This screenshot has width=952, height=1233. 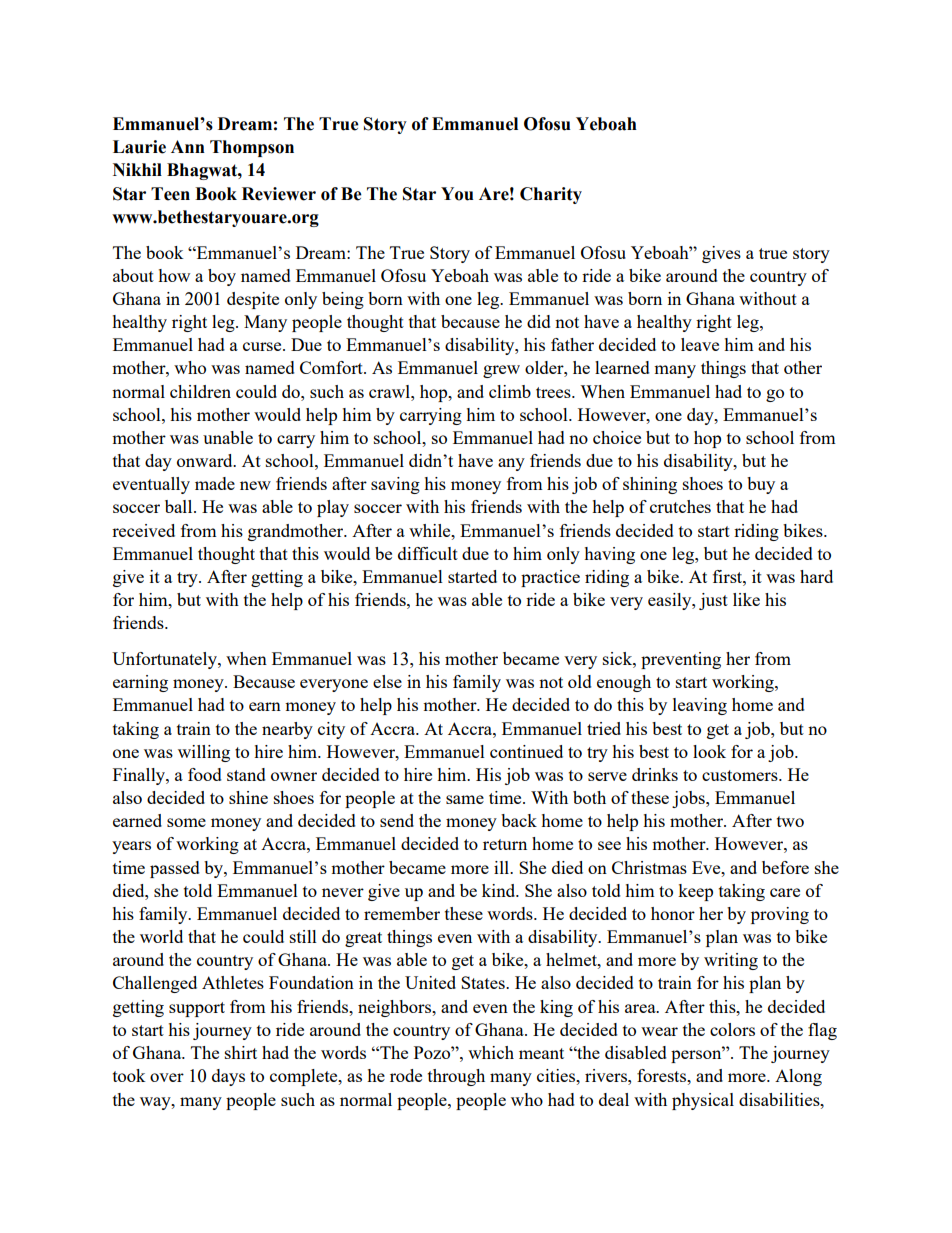 I want to click on physical, so click(x=703, y=1101).
